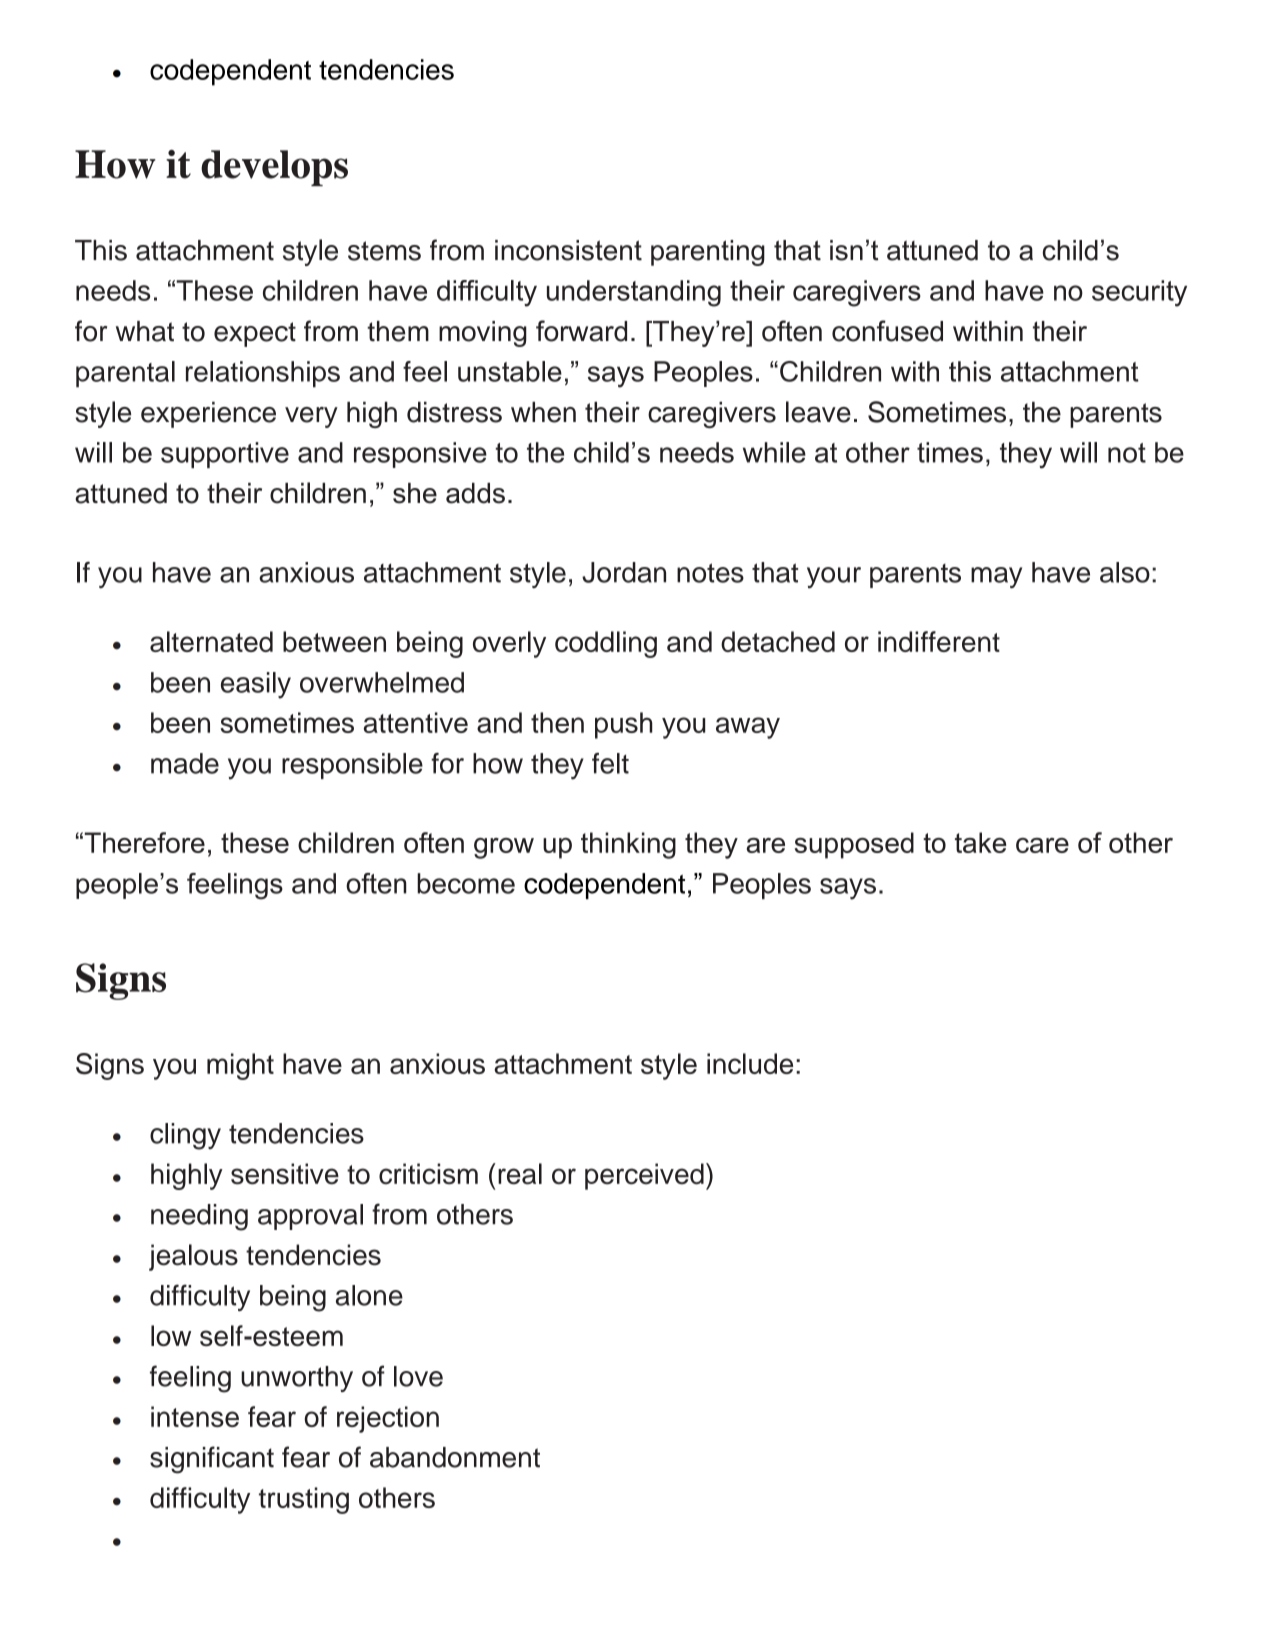  Describe the element at coordinates (274, 168) in the document. I see `develops` at that location.
